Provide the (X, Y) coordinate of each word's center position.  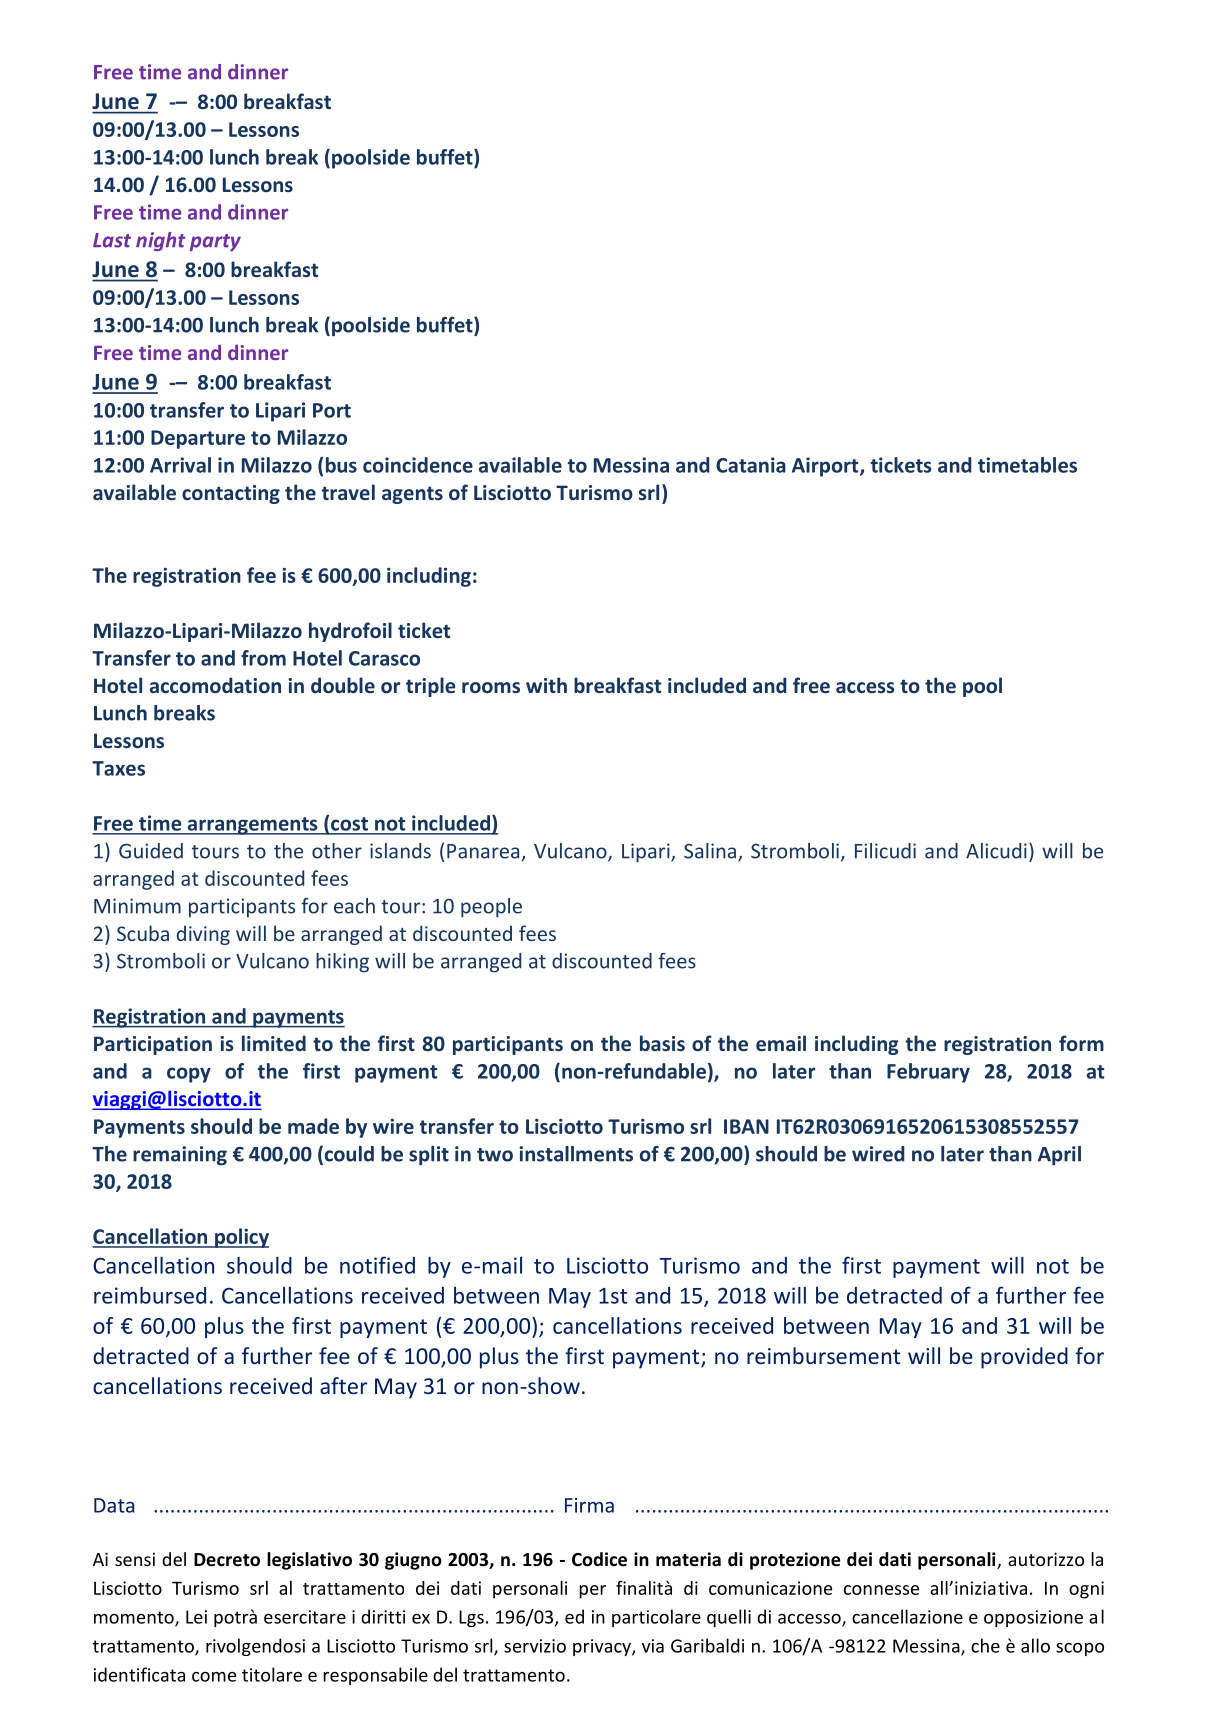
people (491, 908)
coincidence (418, 465)
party (215, 242)
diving (203, 935)
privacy (603, 1647)
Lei (196, 1617)
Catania (751, 465)
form (1081, 1043)
